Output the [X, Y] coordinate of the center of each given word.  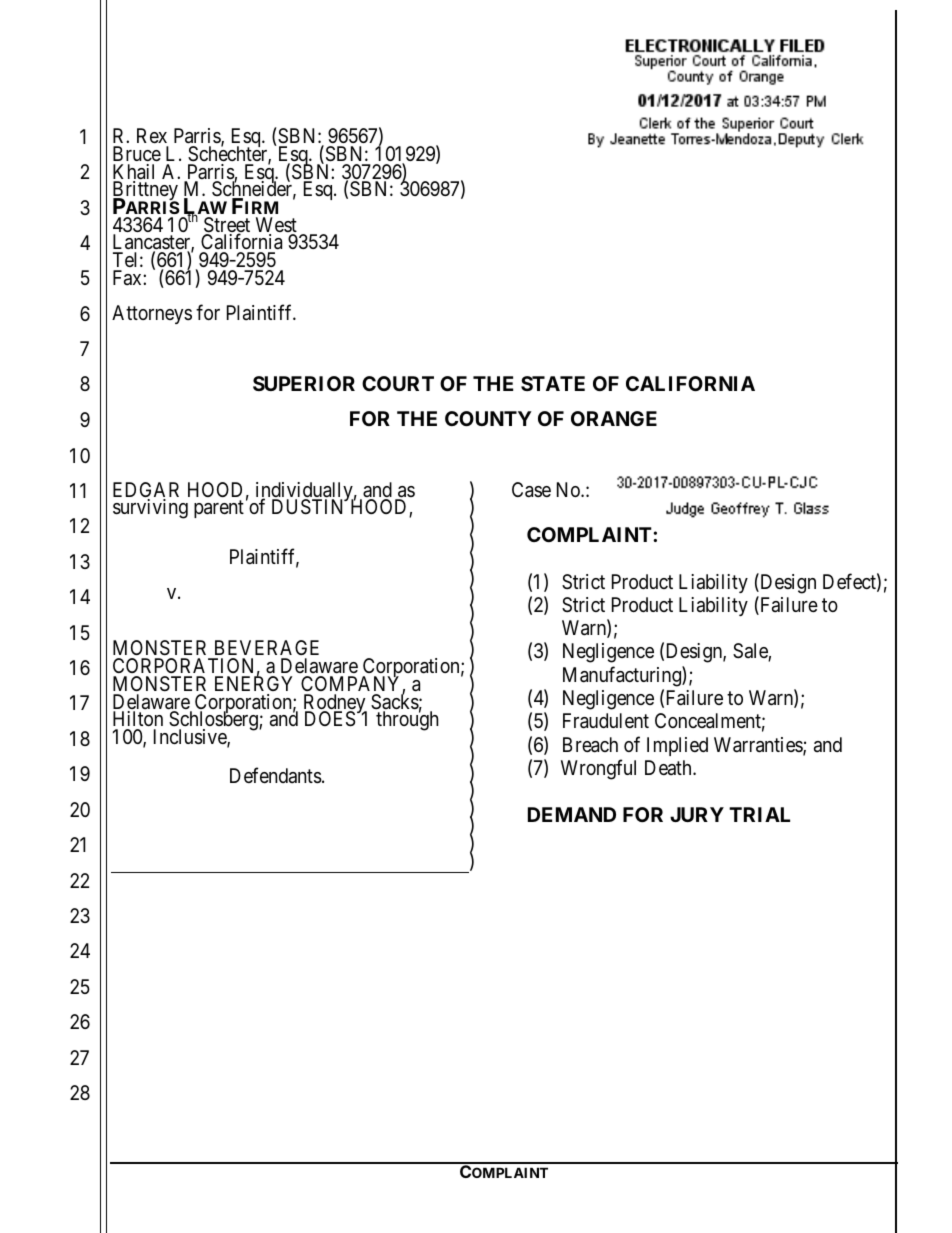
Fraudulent [606, 721]
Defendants [276, 776]
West [276, 226]
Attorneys [152, 314]
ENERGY [253, 683]
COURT [398, 383]
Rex [152, 137]
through [407, 721]
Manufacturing [623, 676]
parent [219, 509]
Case [531, 490]
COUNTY [488, 418]
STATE [553, 383]
